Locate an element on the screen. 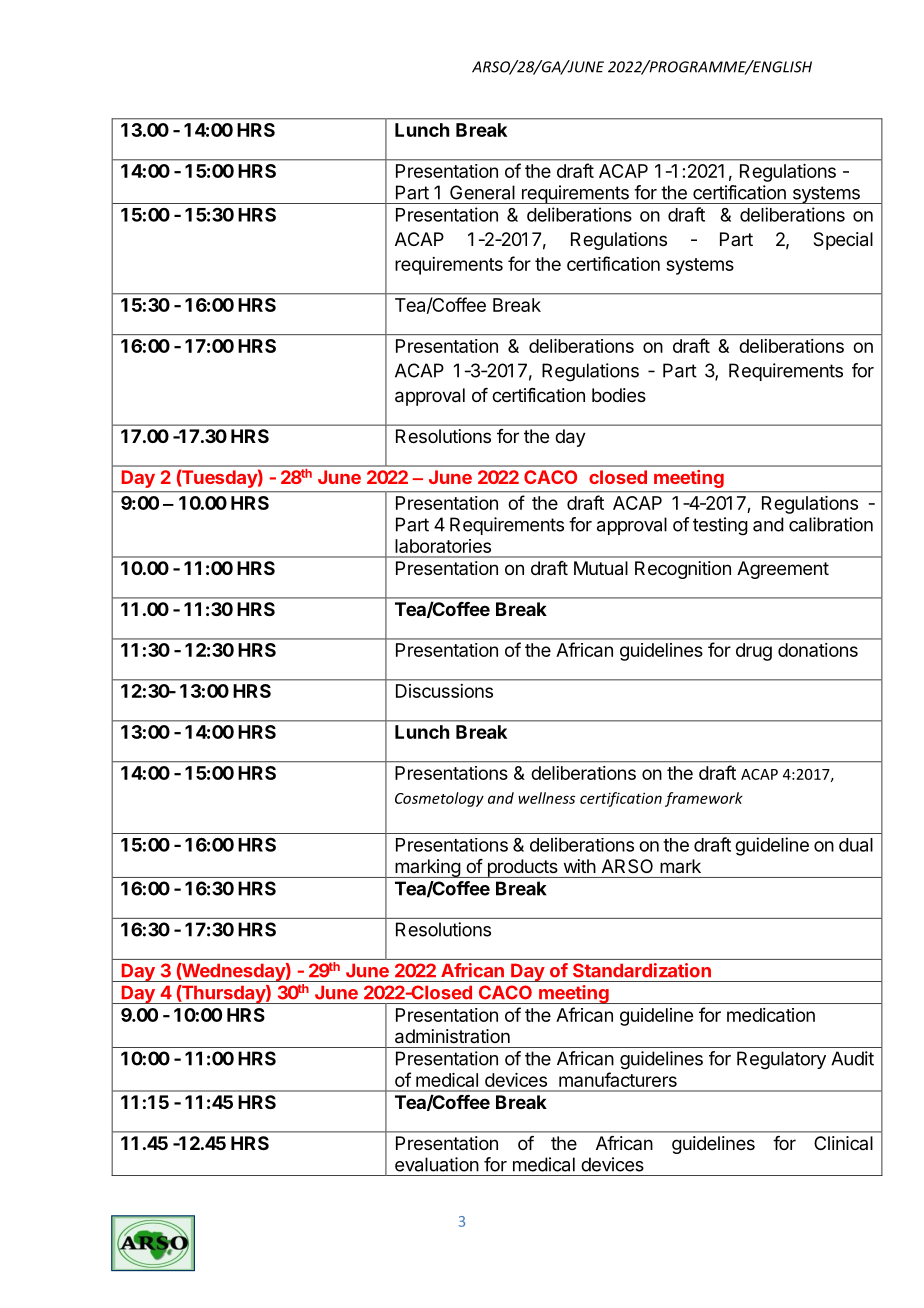  framework is located at coordinates (704, 799).
